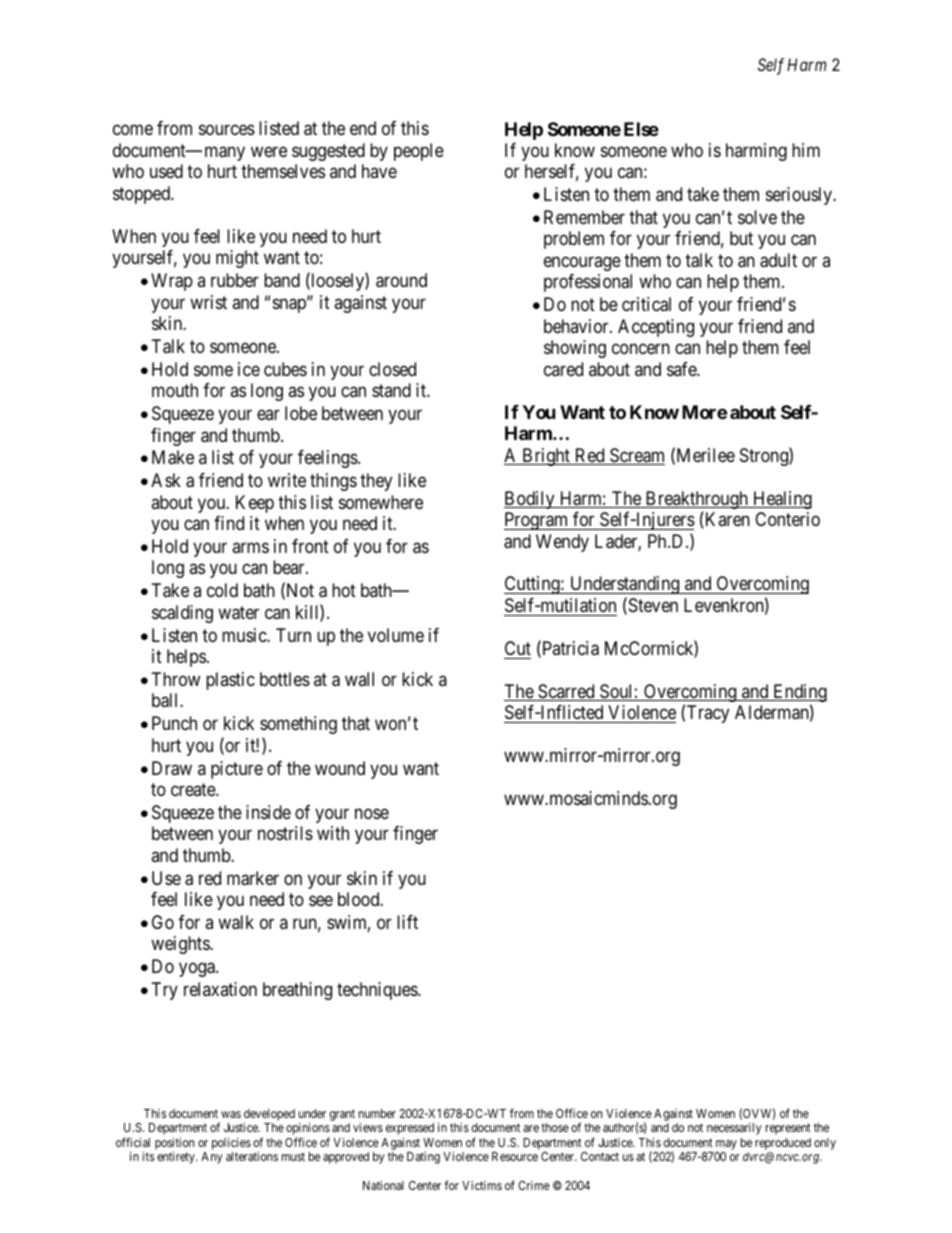  What do you see at coordinates (194, 789) in the page?
I see `create` at bounding box center [194, 789].
